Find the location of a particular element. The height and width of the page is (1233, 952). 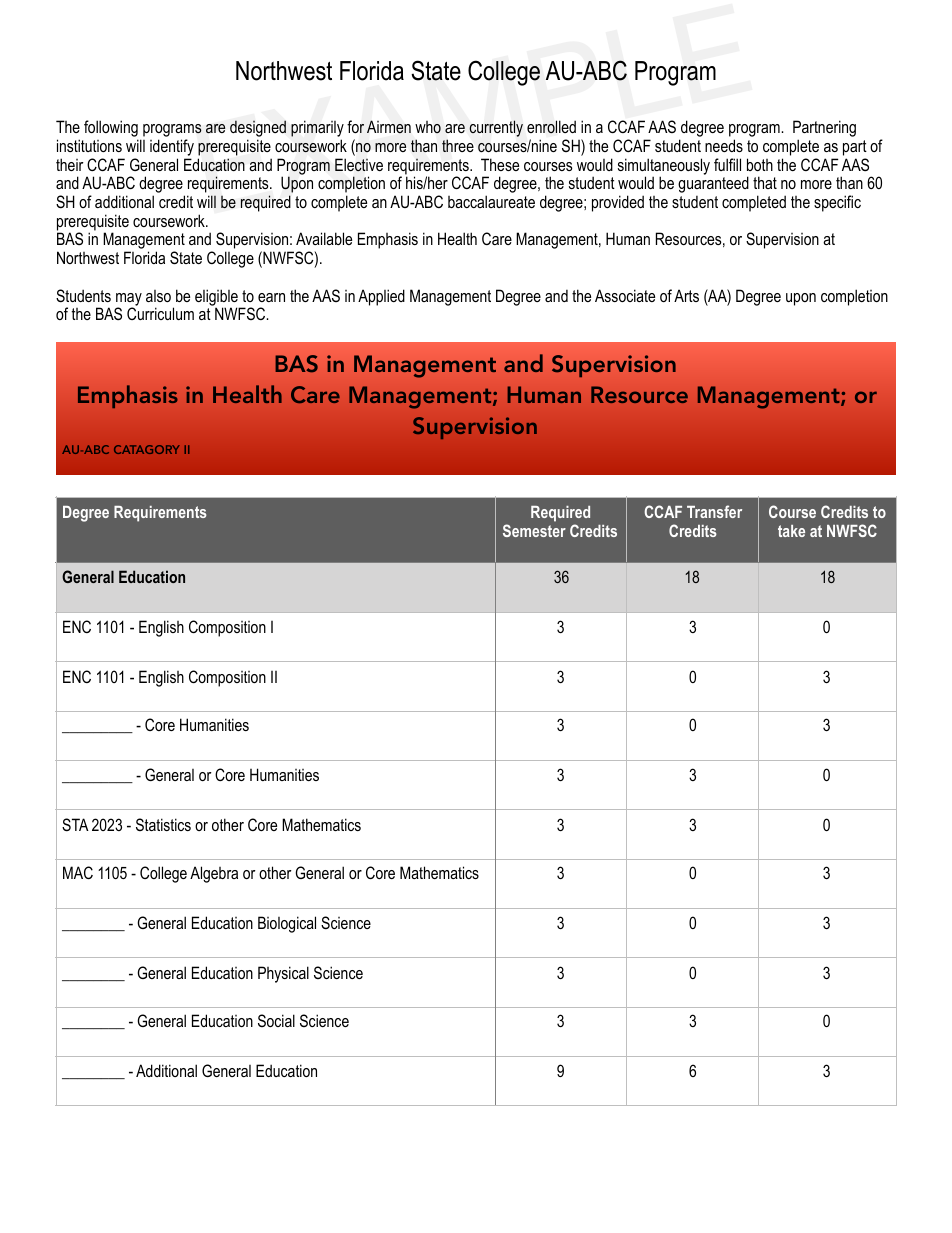

three is located at coordinates (458, 145).
